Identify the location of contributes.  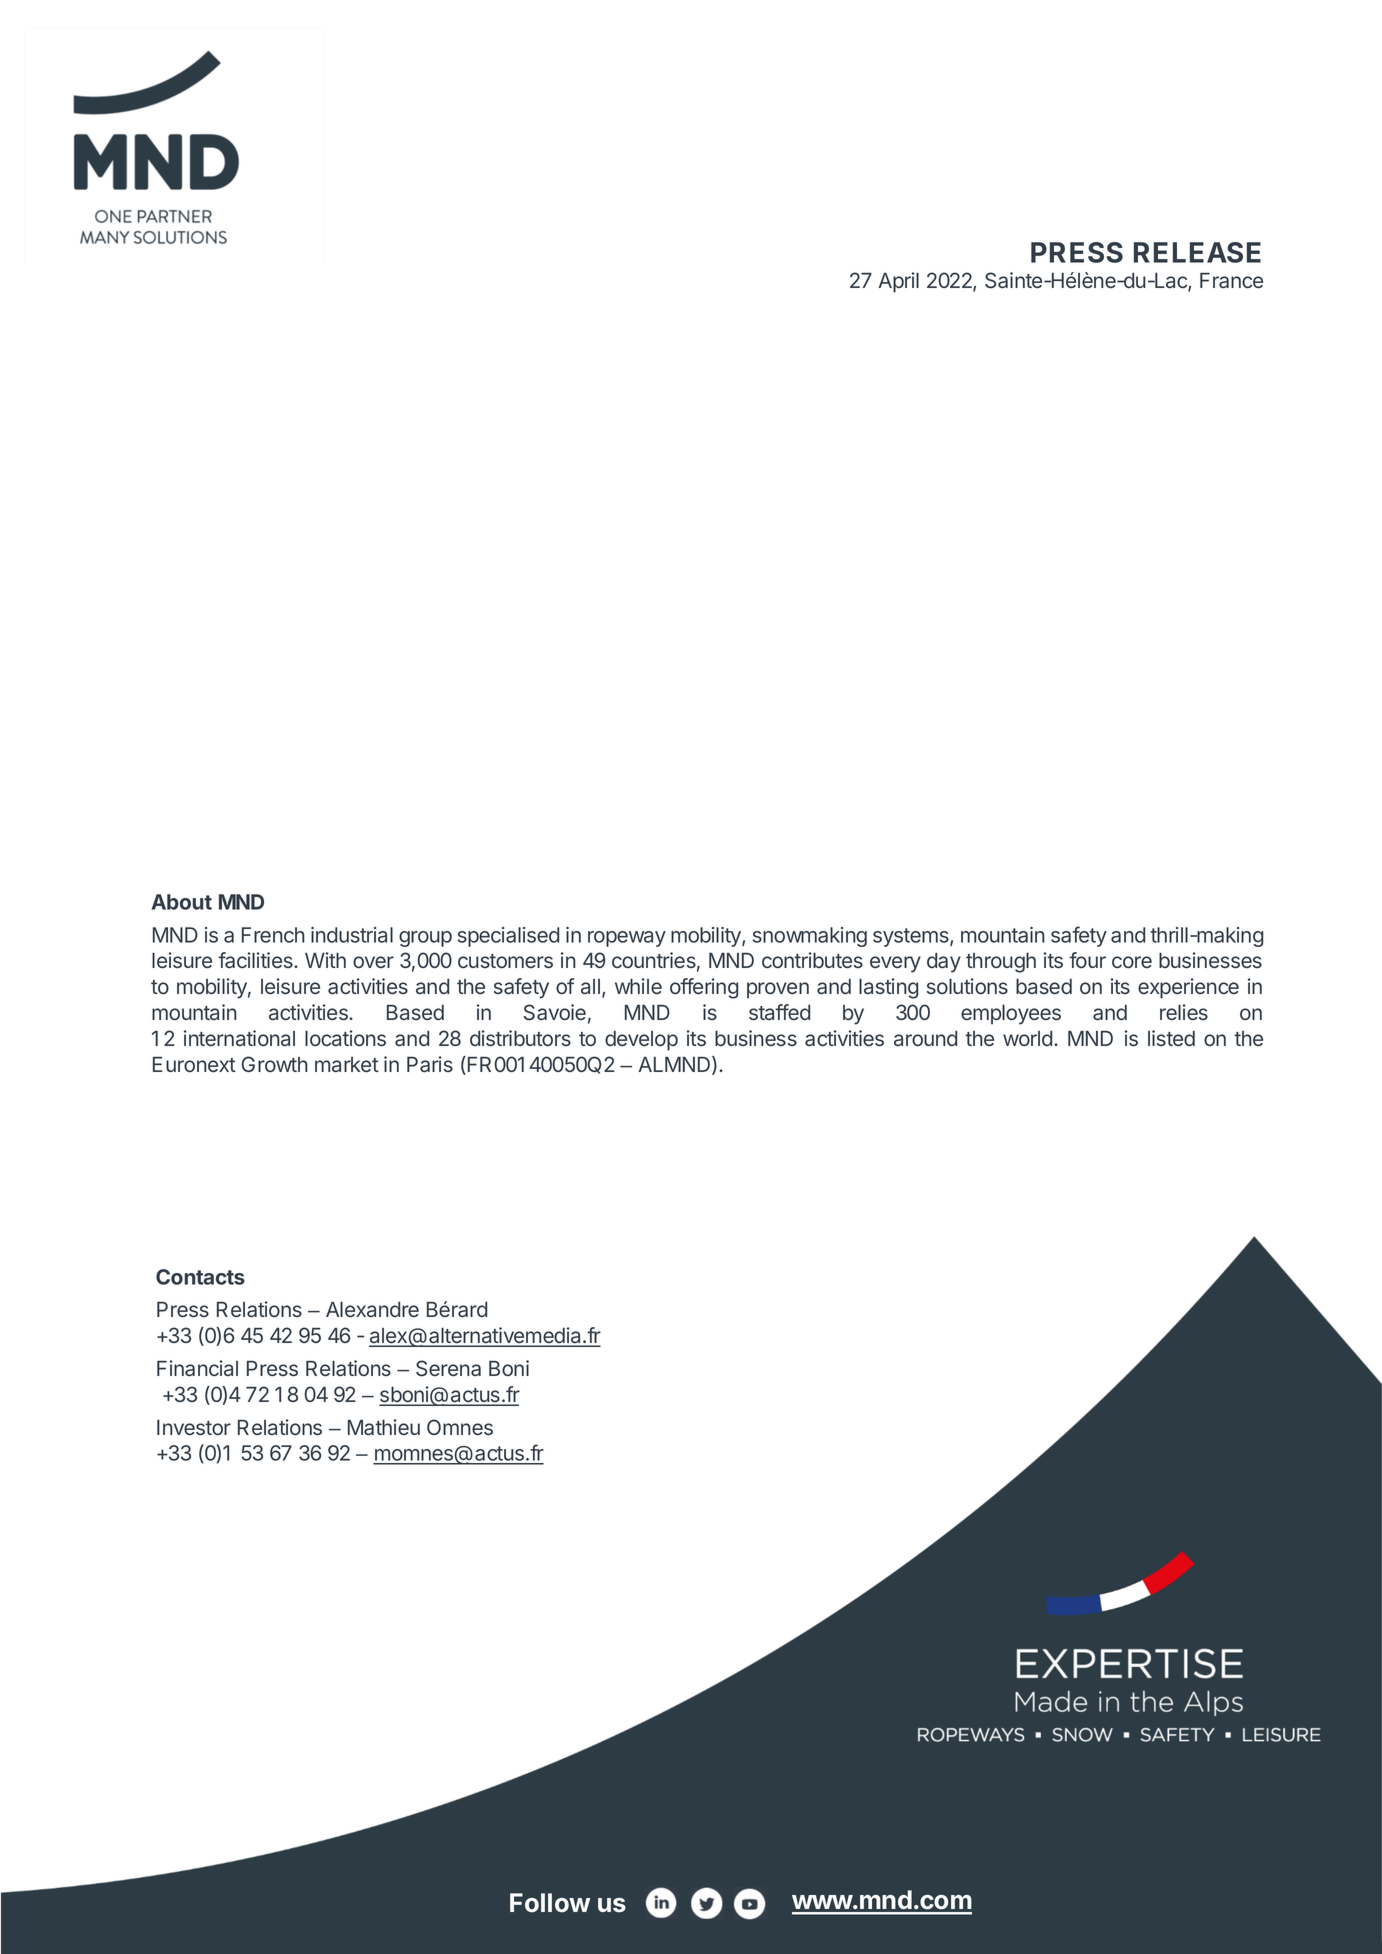
(812, 960).
